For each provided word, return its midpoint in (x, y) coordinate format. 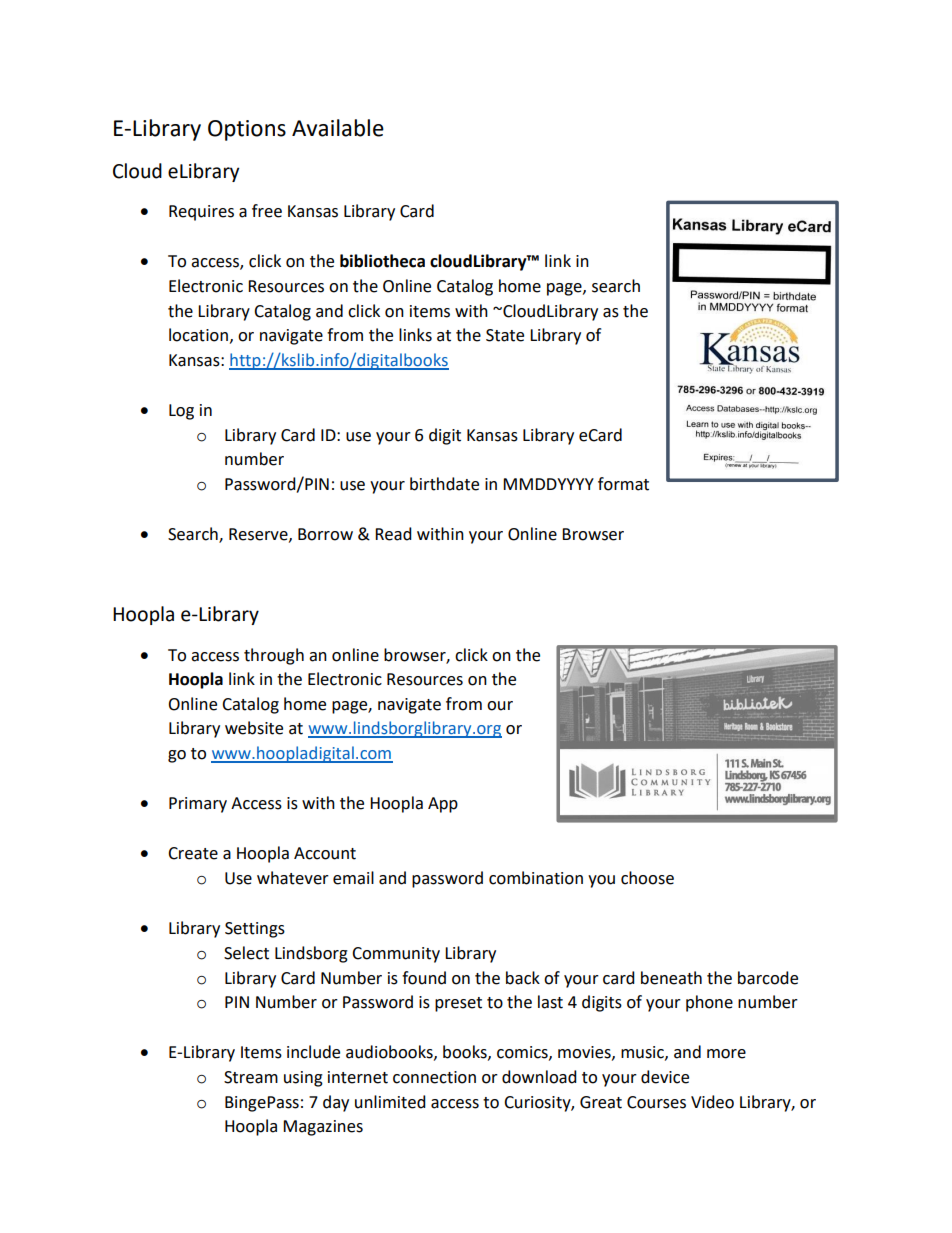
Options (247, 130)
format (623, 484)
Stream (251, 1077)
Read (393, 534)
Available (338, 128)
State (505, 335)
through (274, 656)
